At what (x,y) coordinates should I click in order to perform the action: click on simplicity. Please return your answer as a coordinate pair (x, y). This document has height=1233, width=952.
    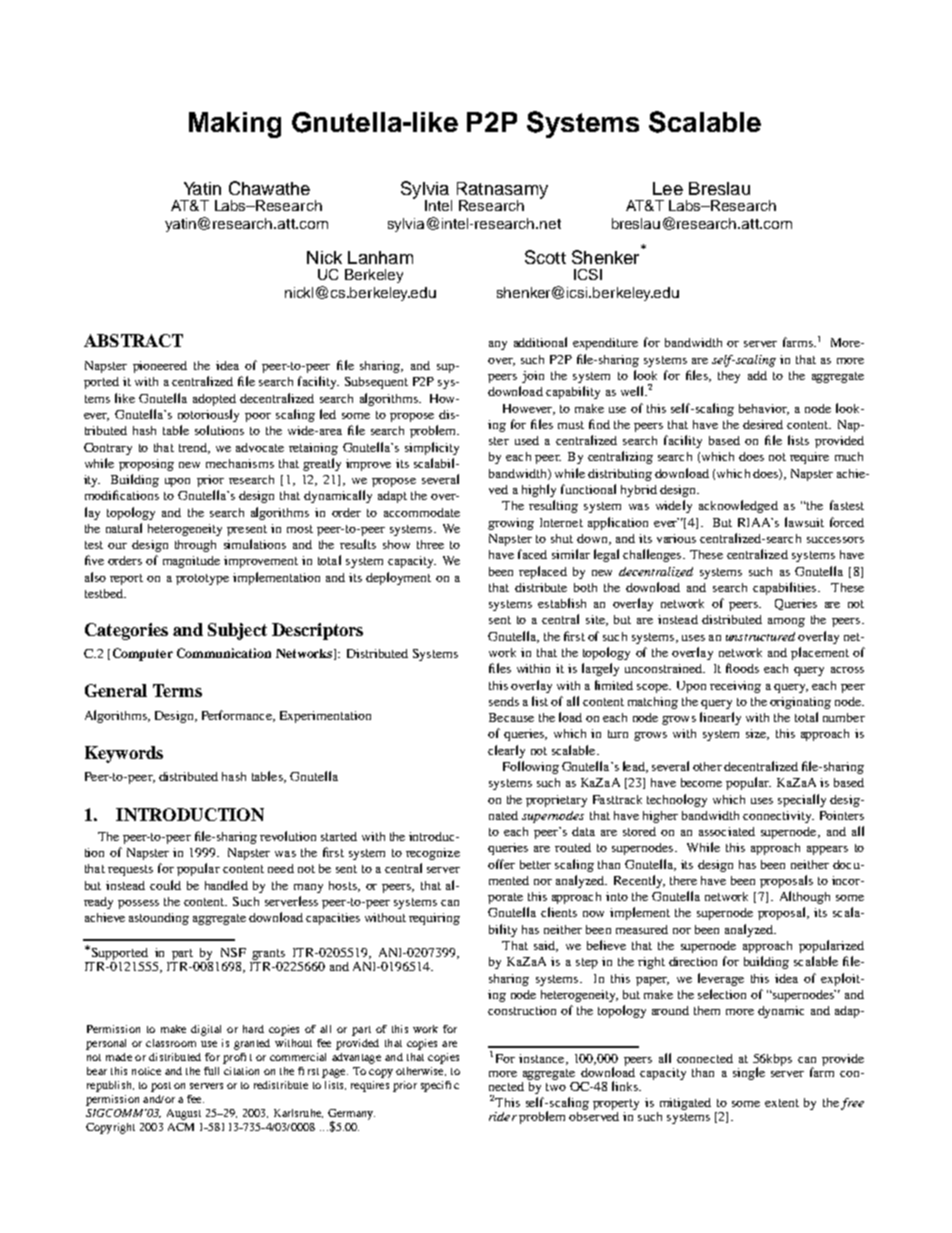
    Looking at the image, I should click on (432, 448).
